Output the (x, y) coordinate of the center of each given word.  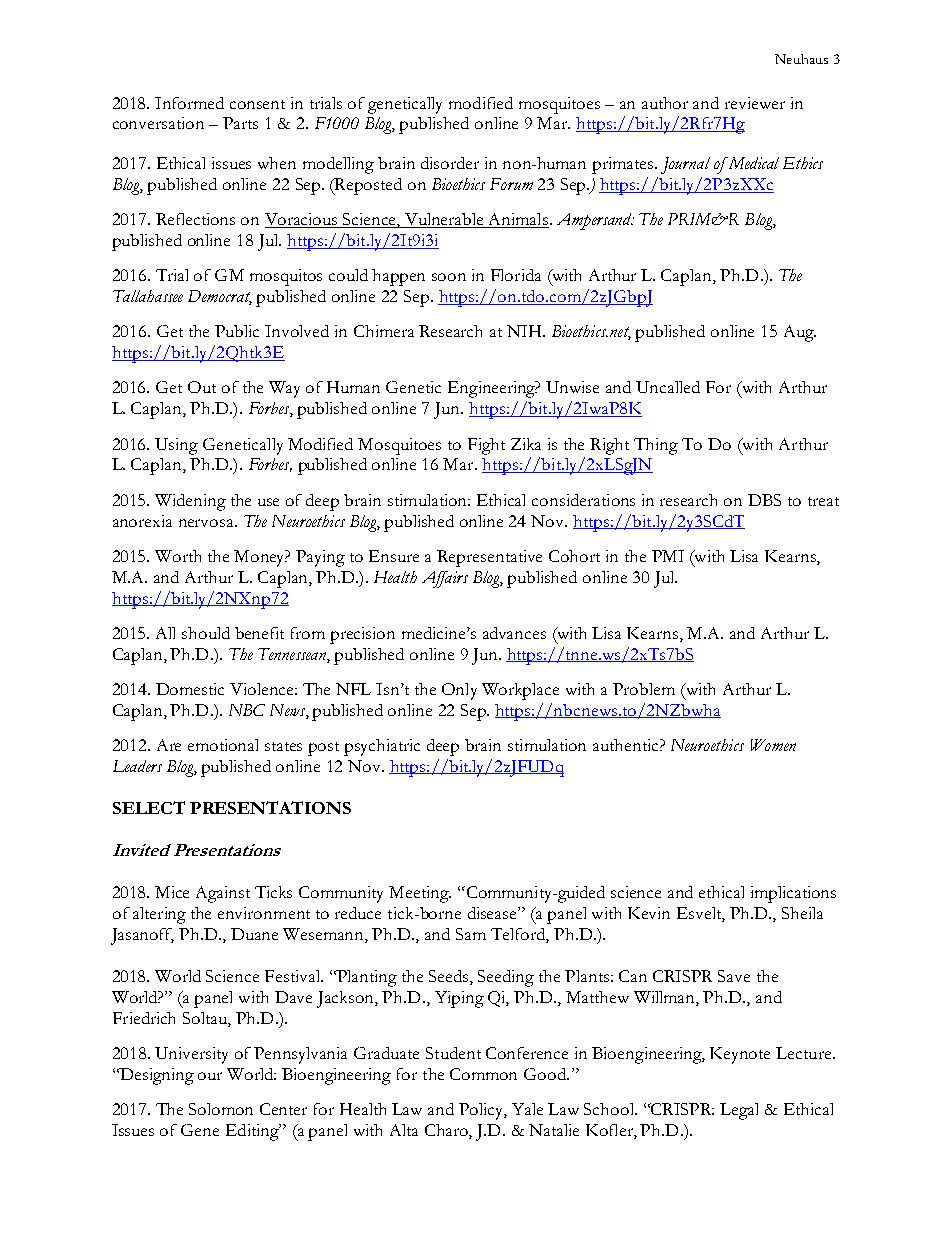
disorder (450, 163)
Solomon (221, 1109)
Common (483, 1074)
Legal (739, 1111)
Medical (752, 163)
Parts (240, 123)
